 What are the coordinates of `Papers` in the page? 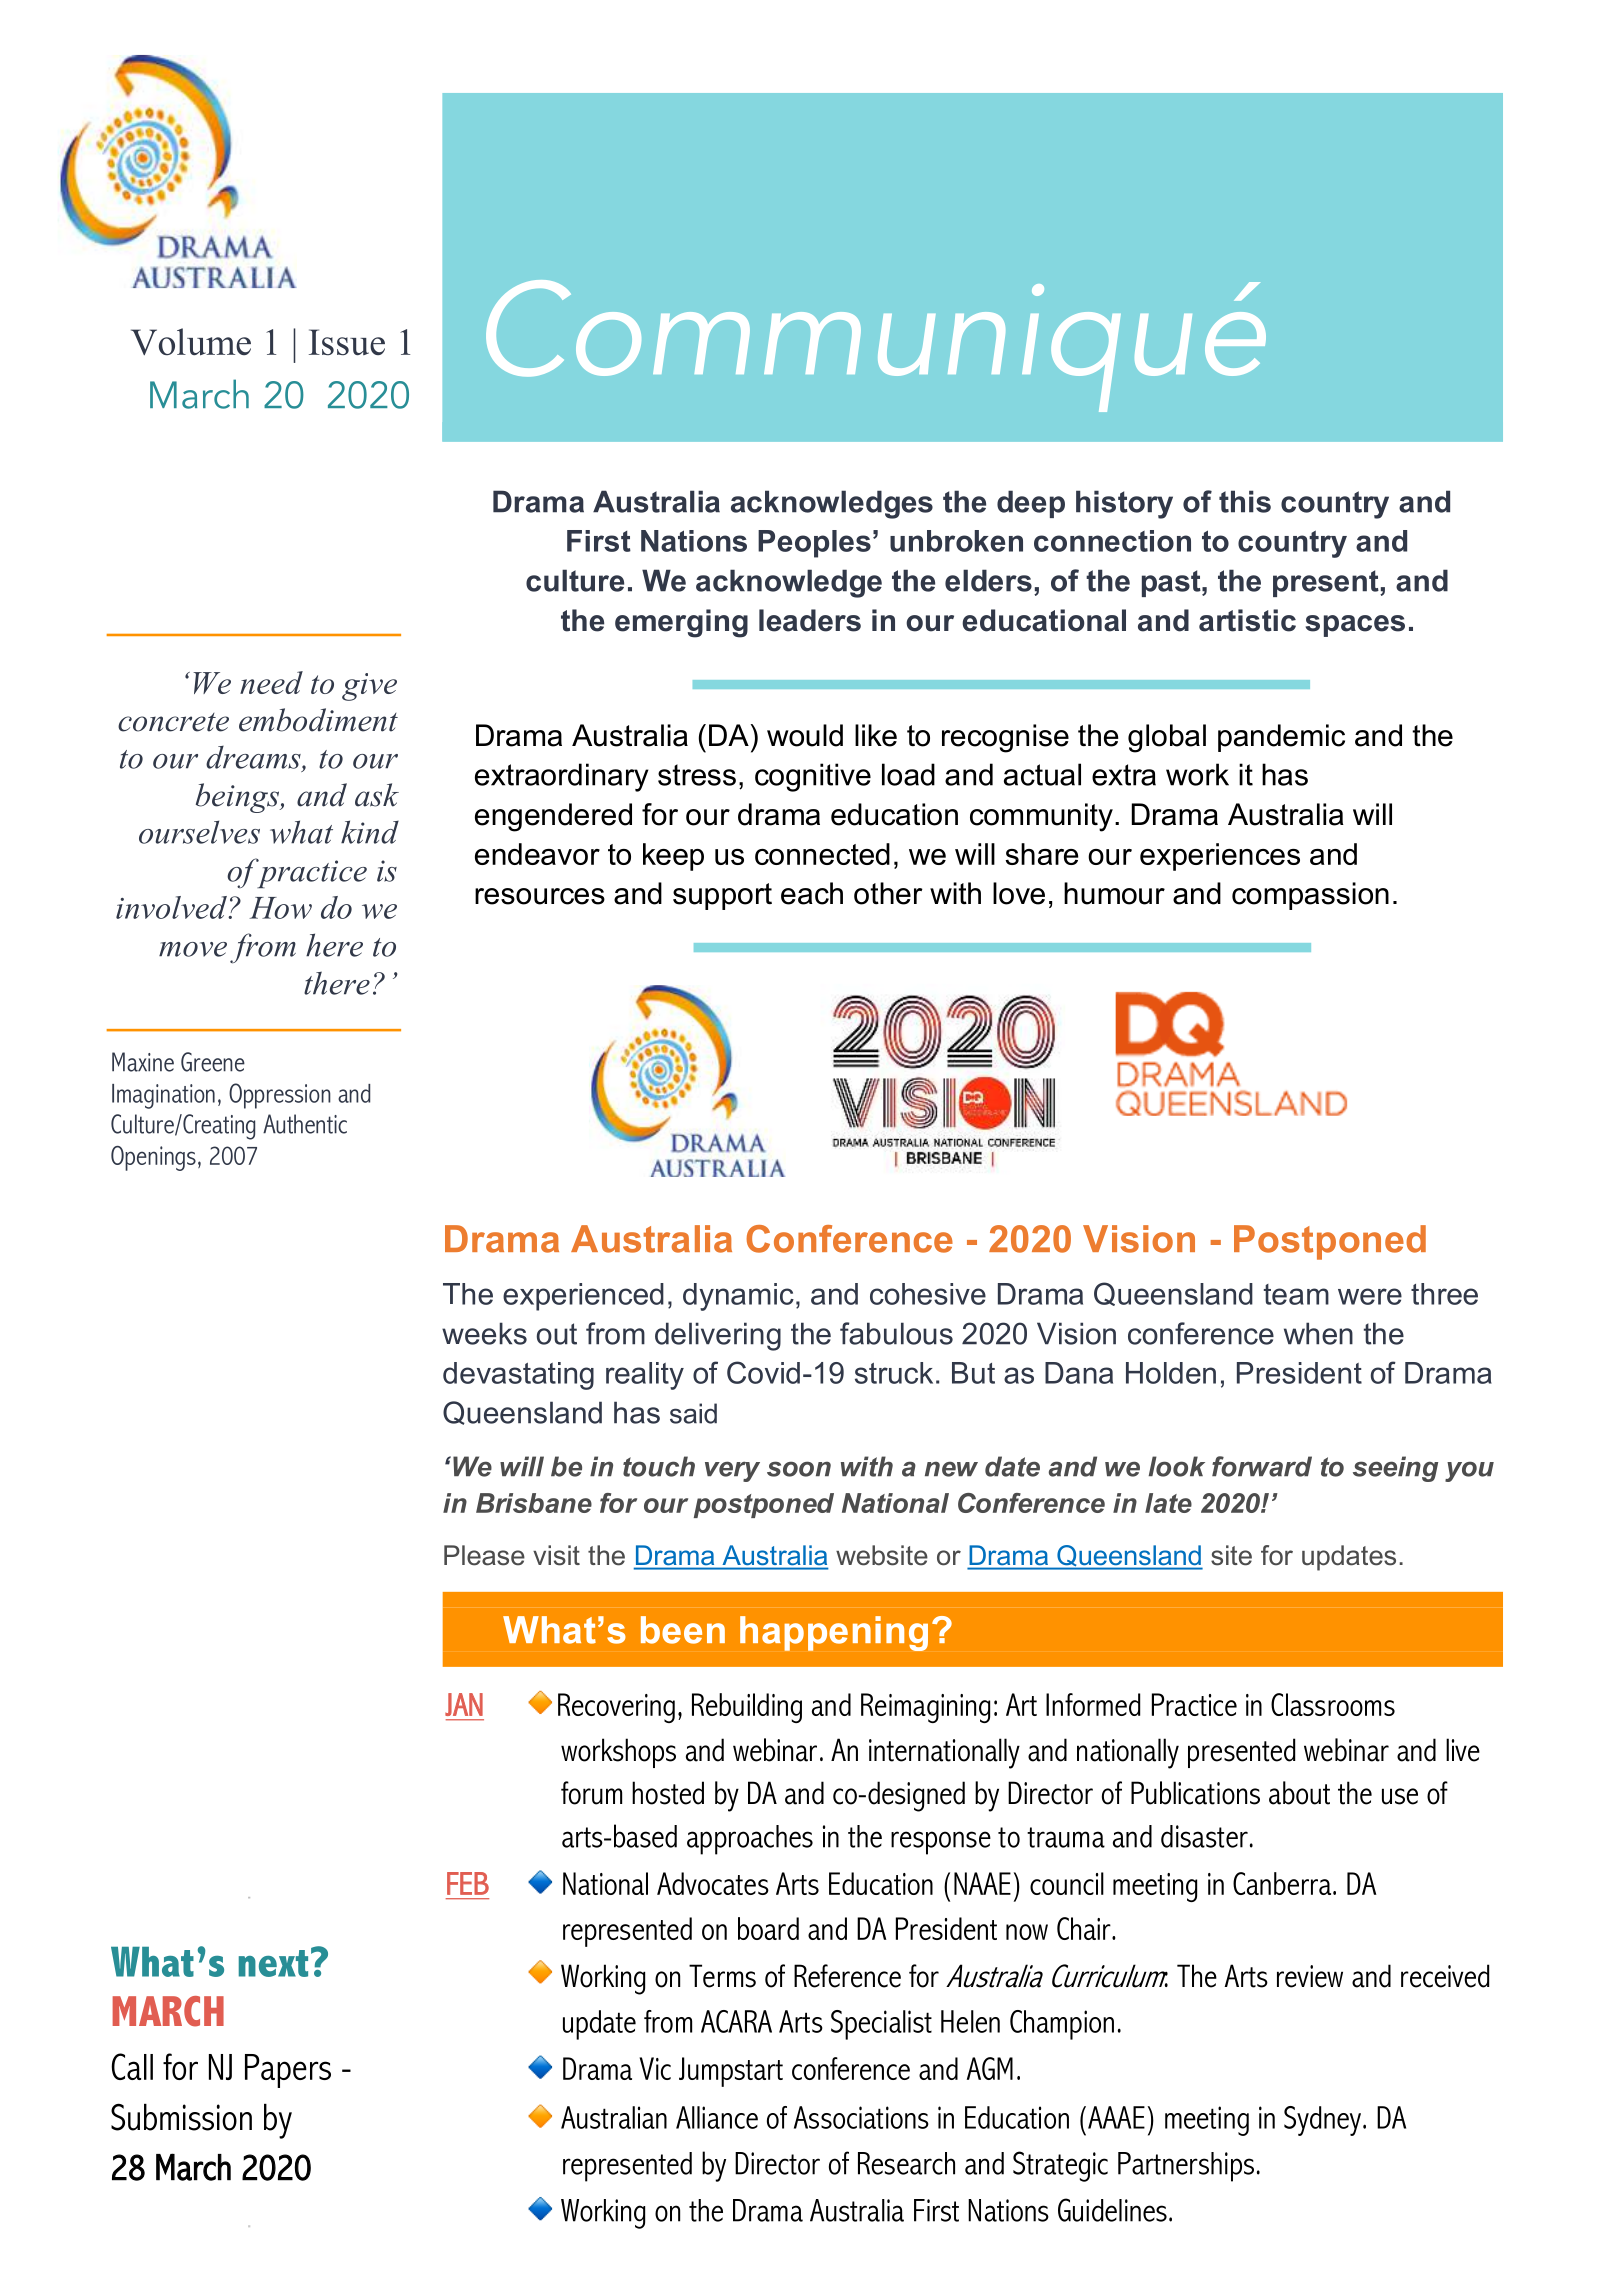 It's located at (288, 2071).
